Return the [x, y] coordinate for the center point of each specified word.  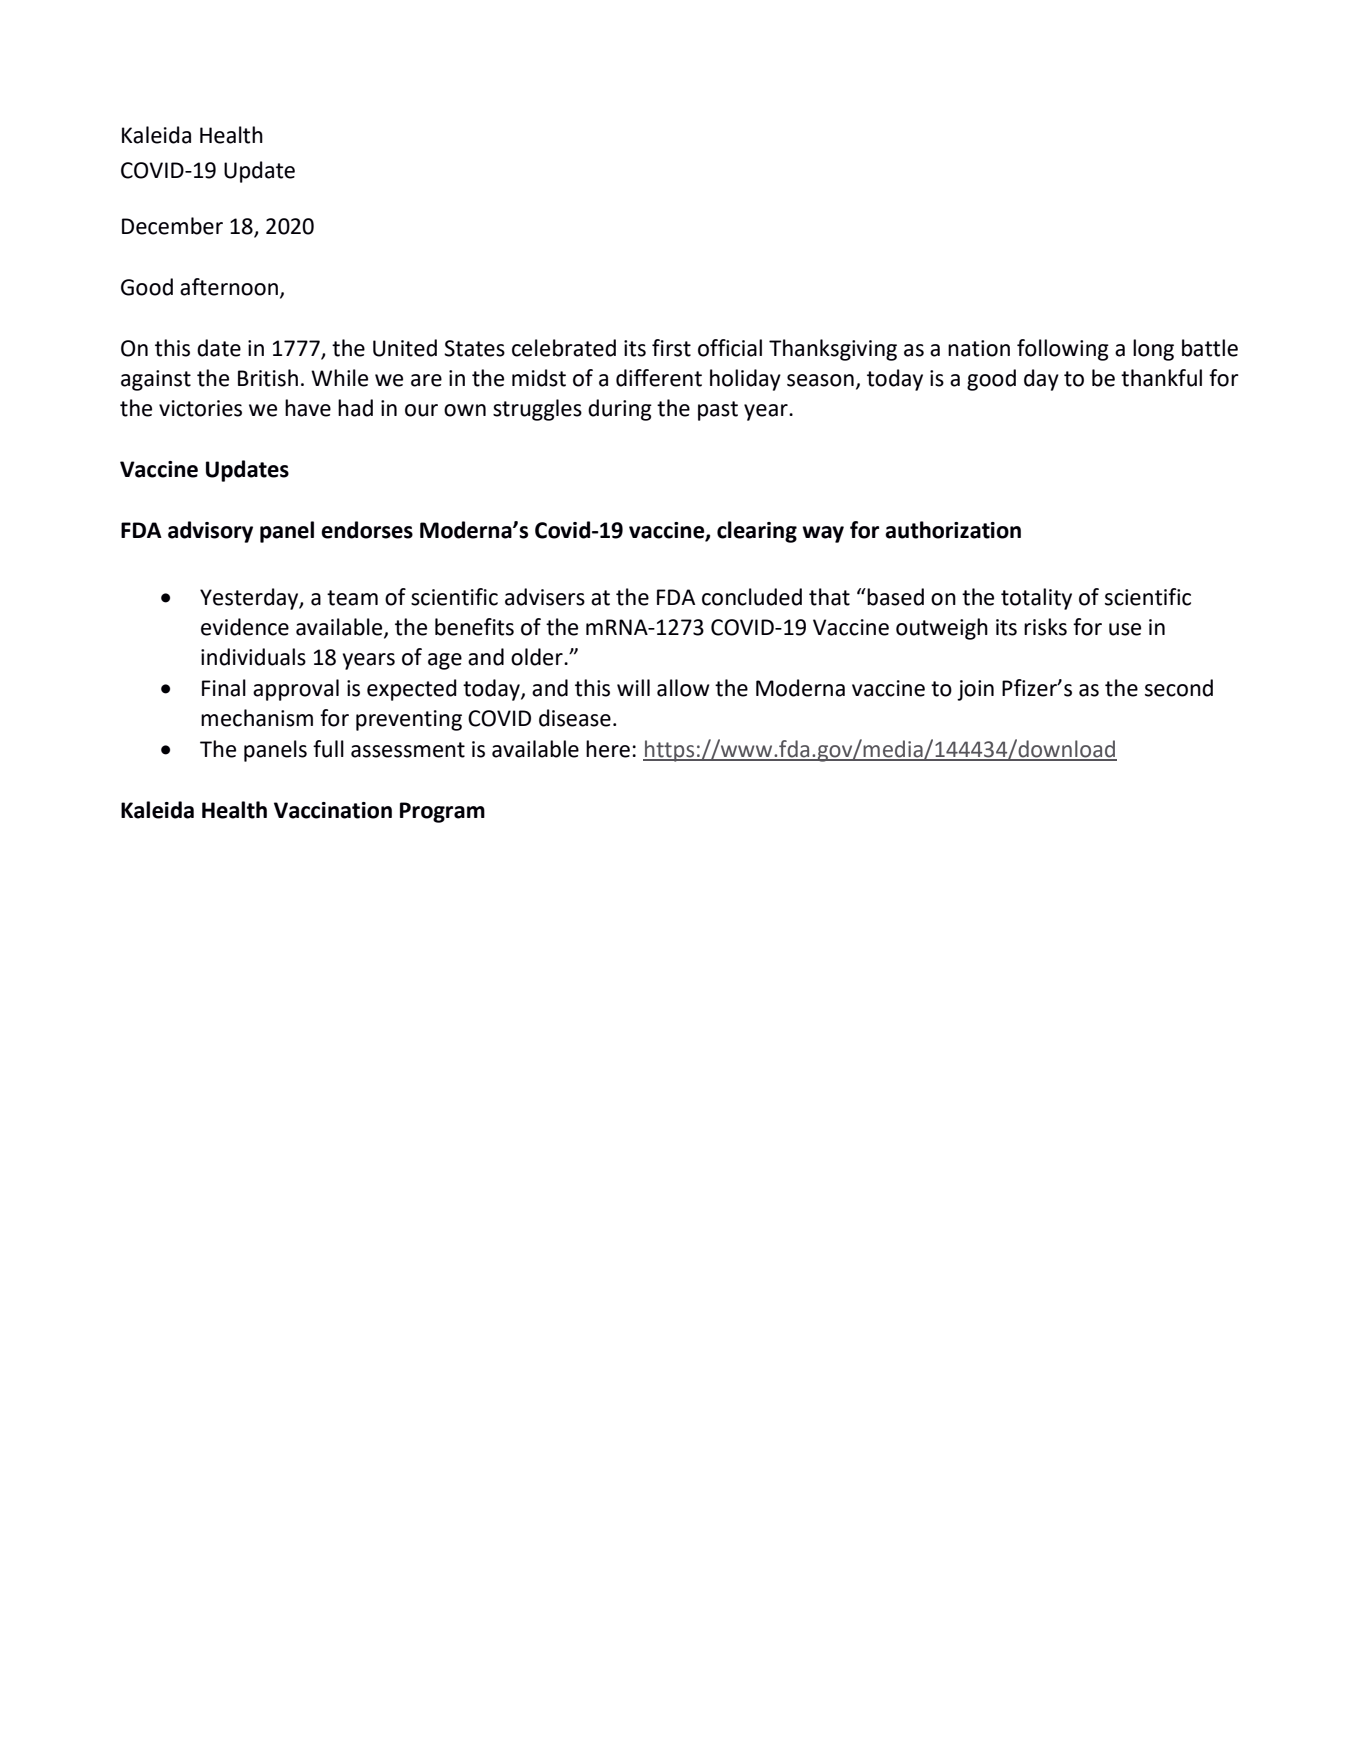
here [608, 749]
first [671, 348]
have [308, 408]
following [1063, 350]
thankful [1161, 378]
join [975, 690]
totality [1036, 599]
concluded [752, 597]
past [718, 411]
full [328, 749]
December [172, 226]
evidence [245, 627]
